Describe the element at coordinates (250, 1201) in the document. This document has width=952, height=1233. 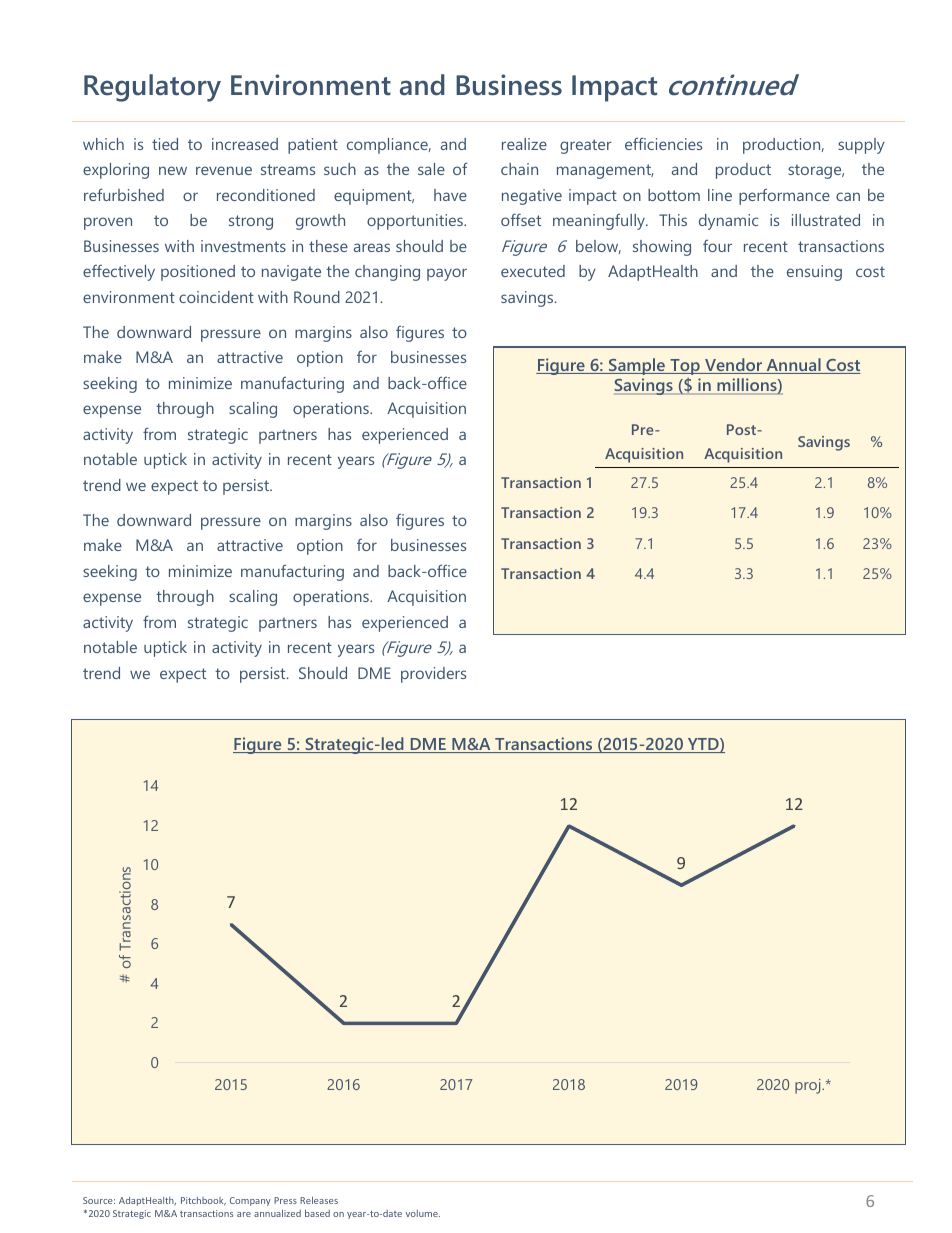
I see `Company` at that location.
